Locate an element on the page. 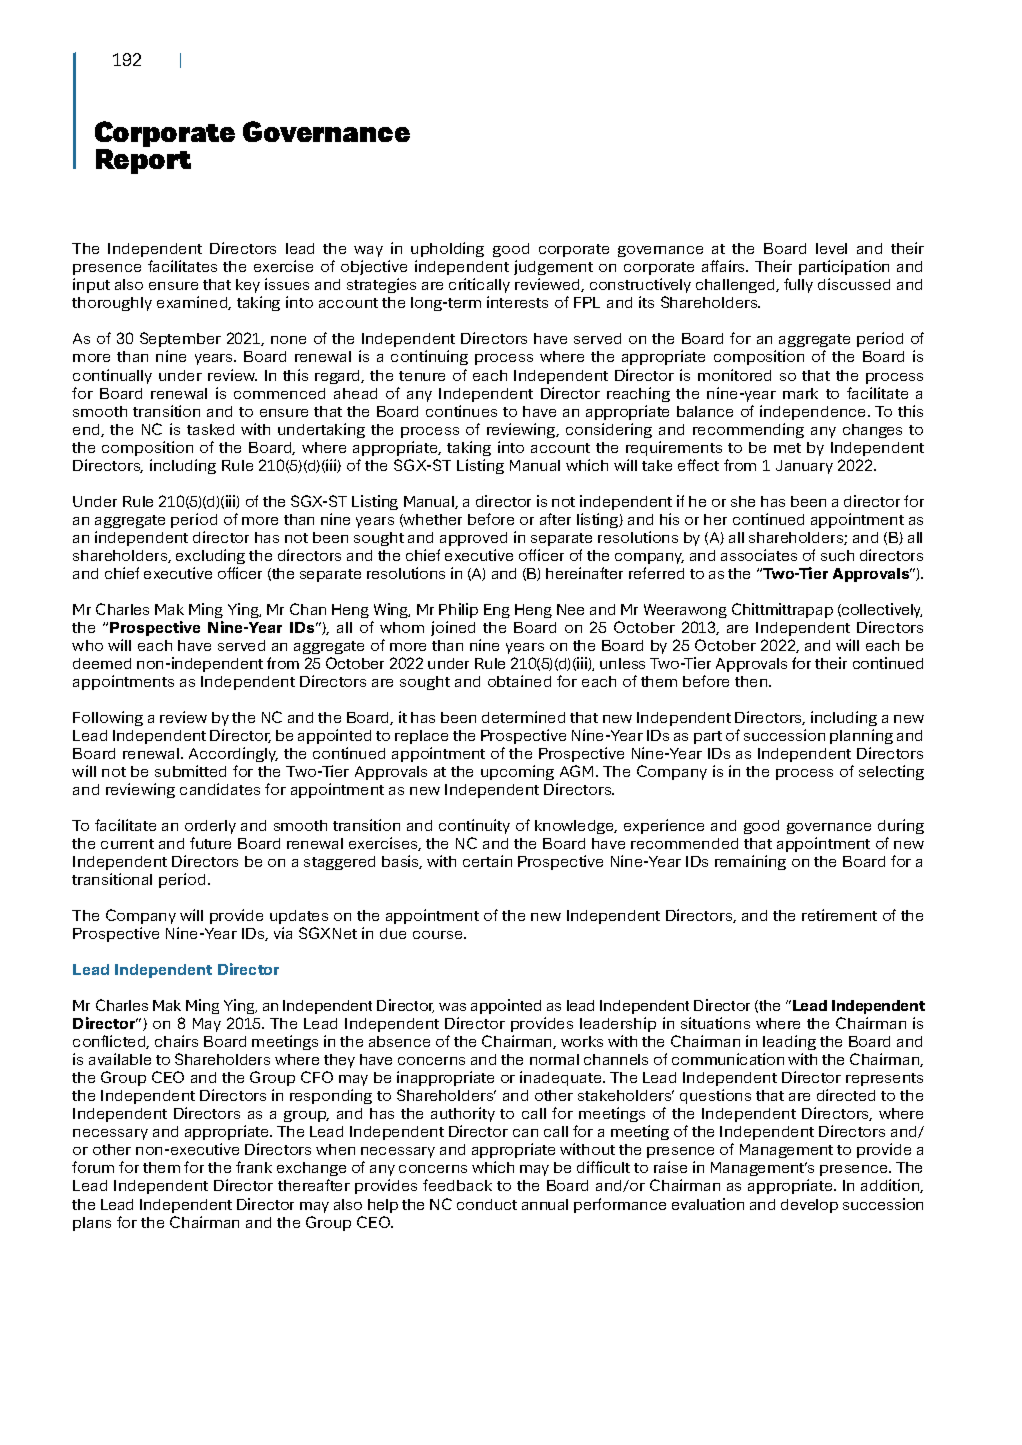 This page has width=1022, height=1445. conduct is located at coordinates (487, 1204).
